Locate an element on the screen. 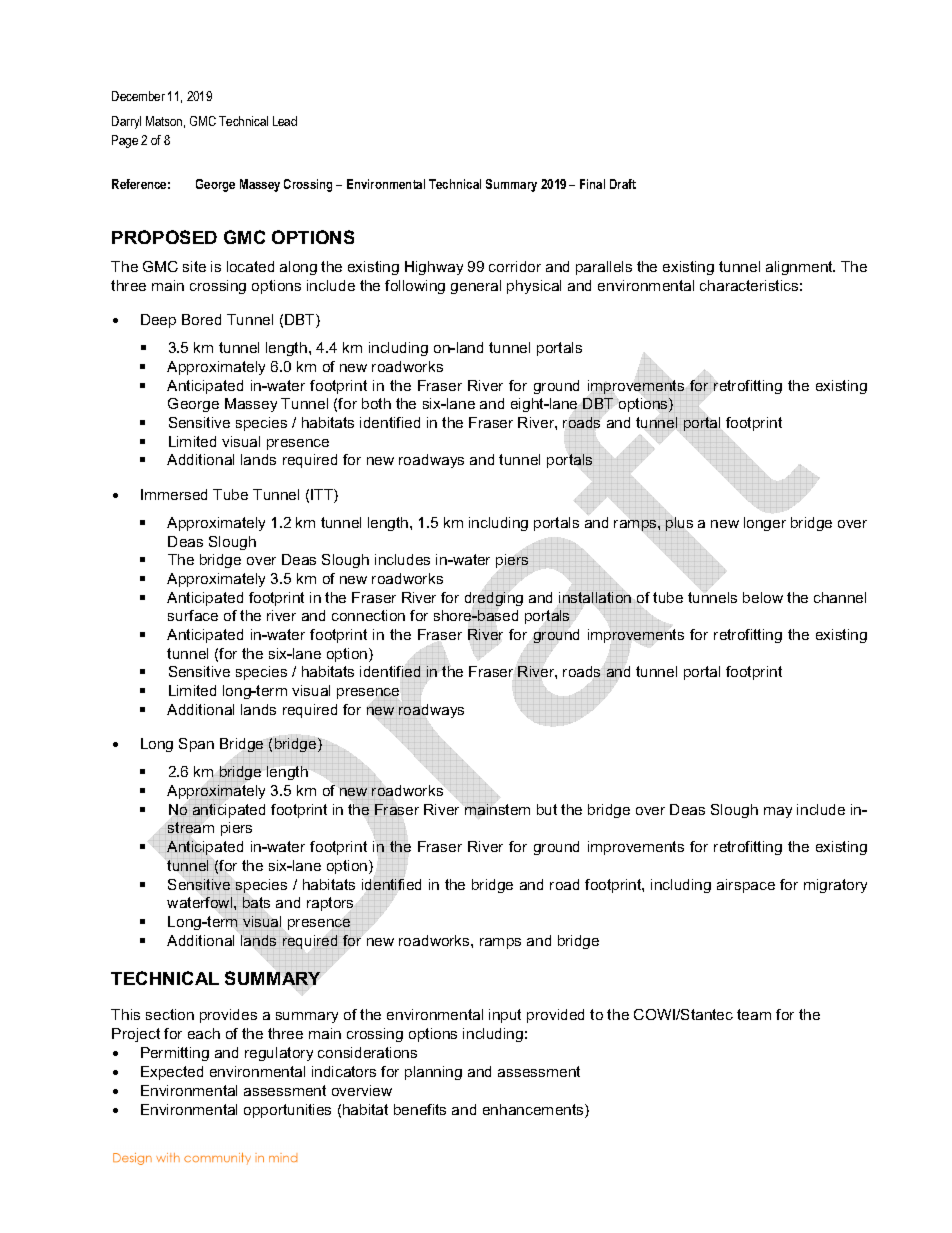 This screenshot has height=1233, width=952. below is located at coordinates (763, 597).
